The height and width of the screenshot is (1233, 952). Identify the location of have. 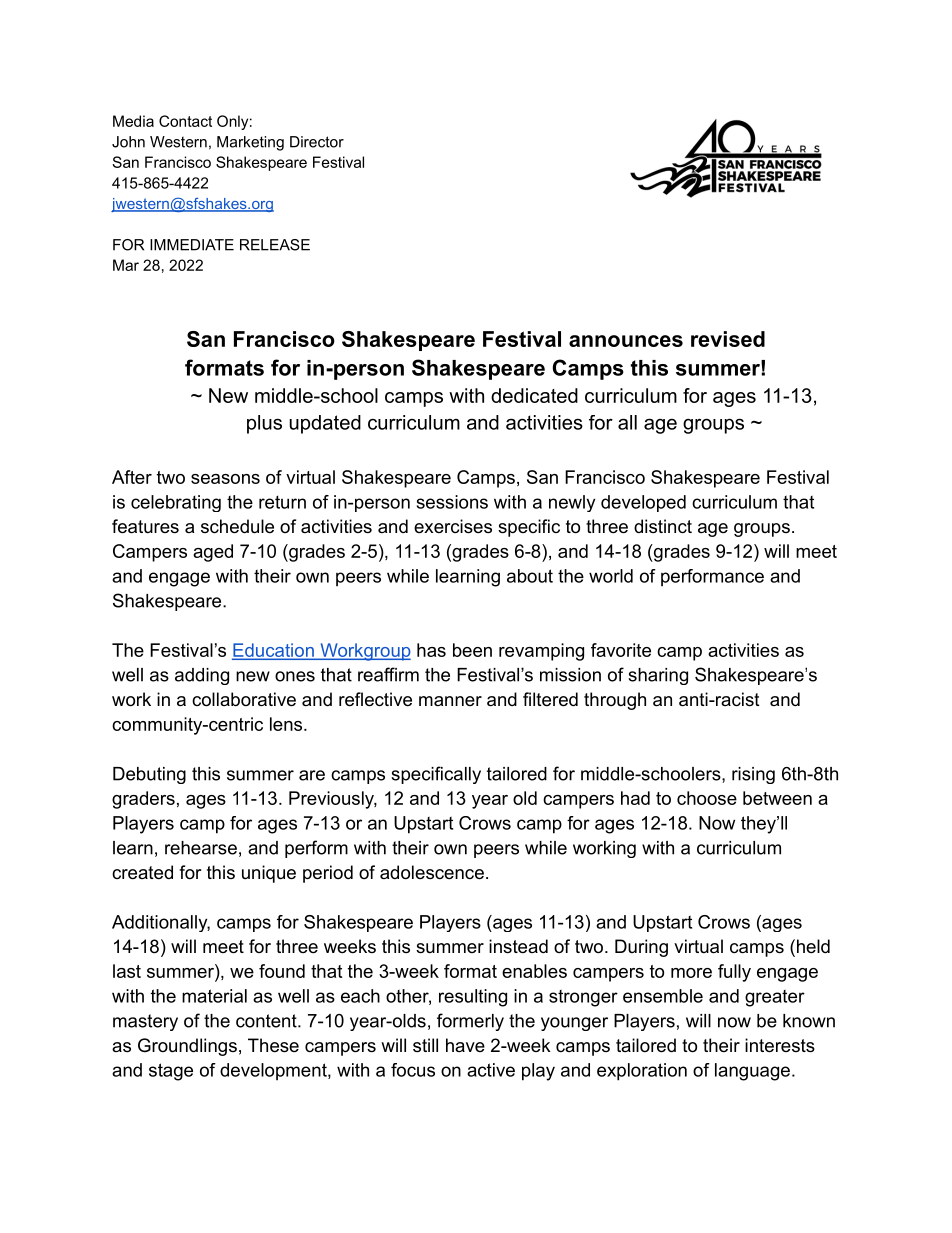
(465, 1045).
